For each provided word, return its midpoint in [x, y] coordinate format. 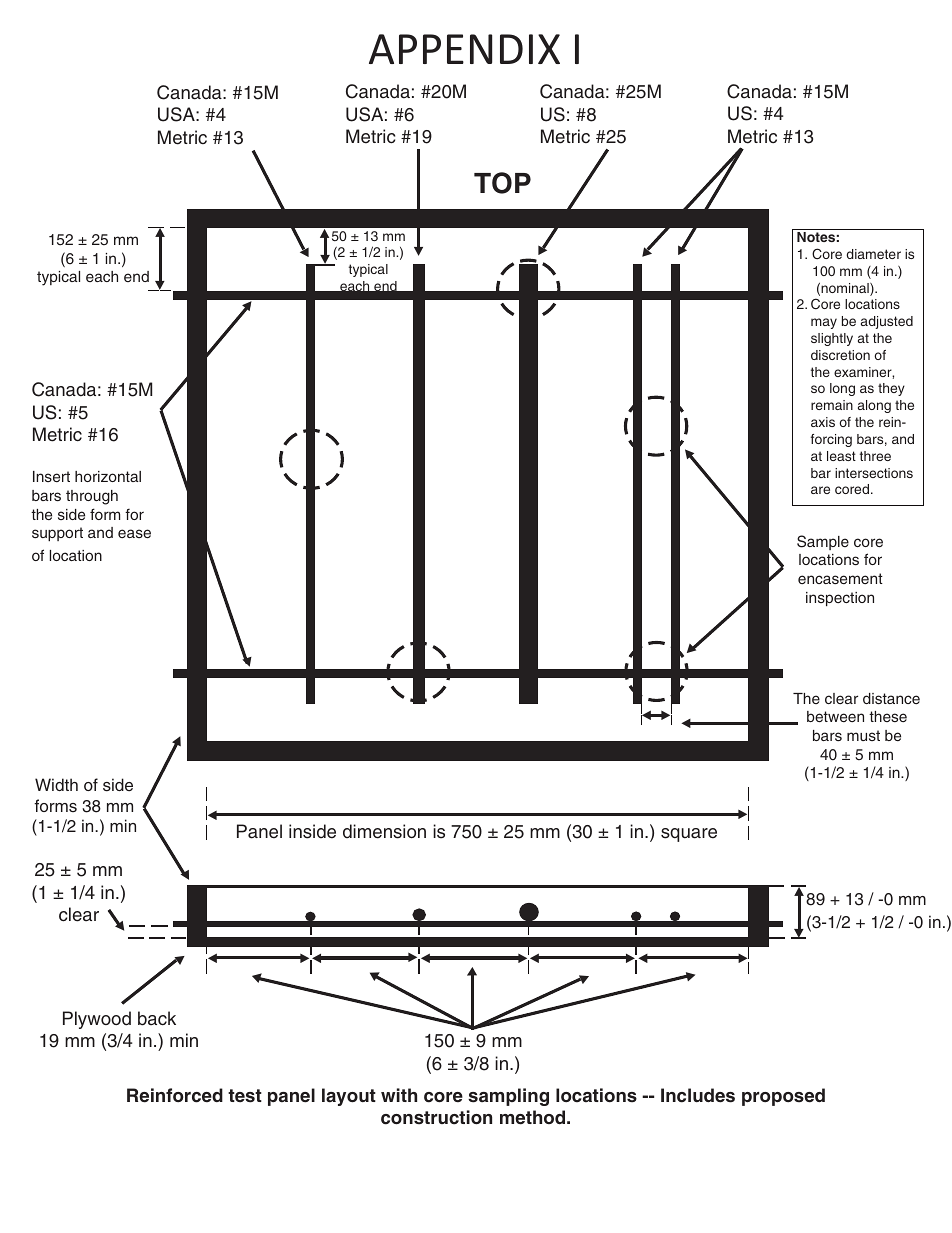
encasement [840, 578]
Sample [823, 542]
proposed [783, 1097]
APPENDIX [464, 49]
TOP [502, 183]
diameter [873, 254]
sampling [508, 1097]
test [245, 1096]
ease [134, 533]
